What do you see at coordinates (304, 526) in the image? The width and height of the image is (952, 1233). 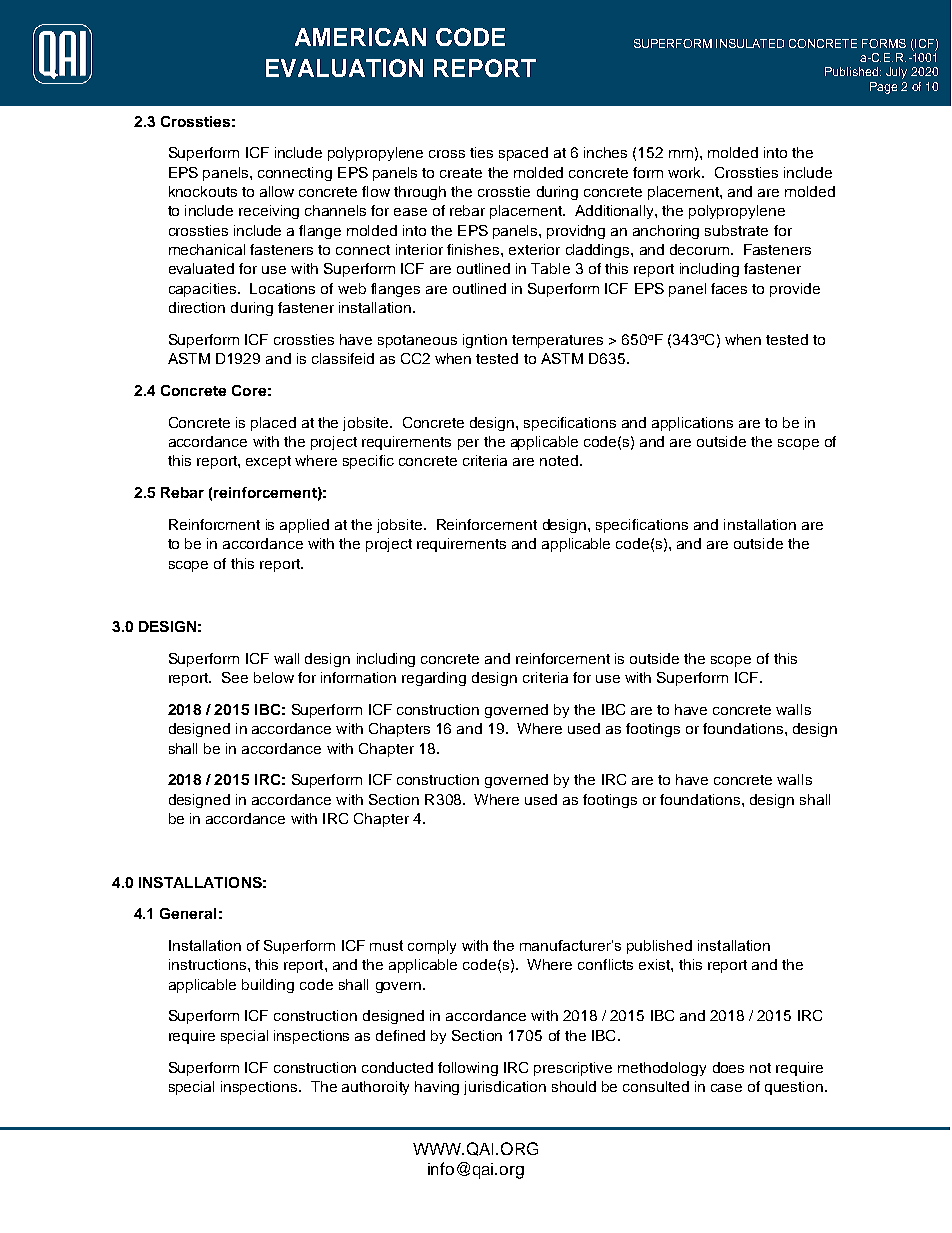 I see `applied` at bounding box center [304, 526].
